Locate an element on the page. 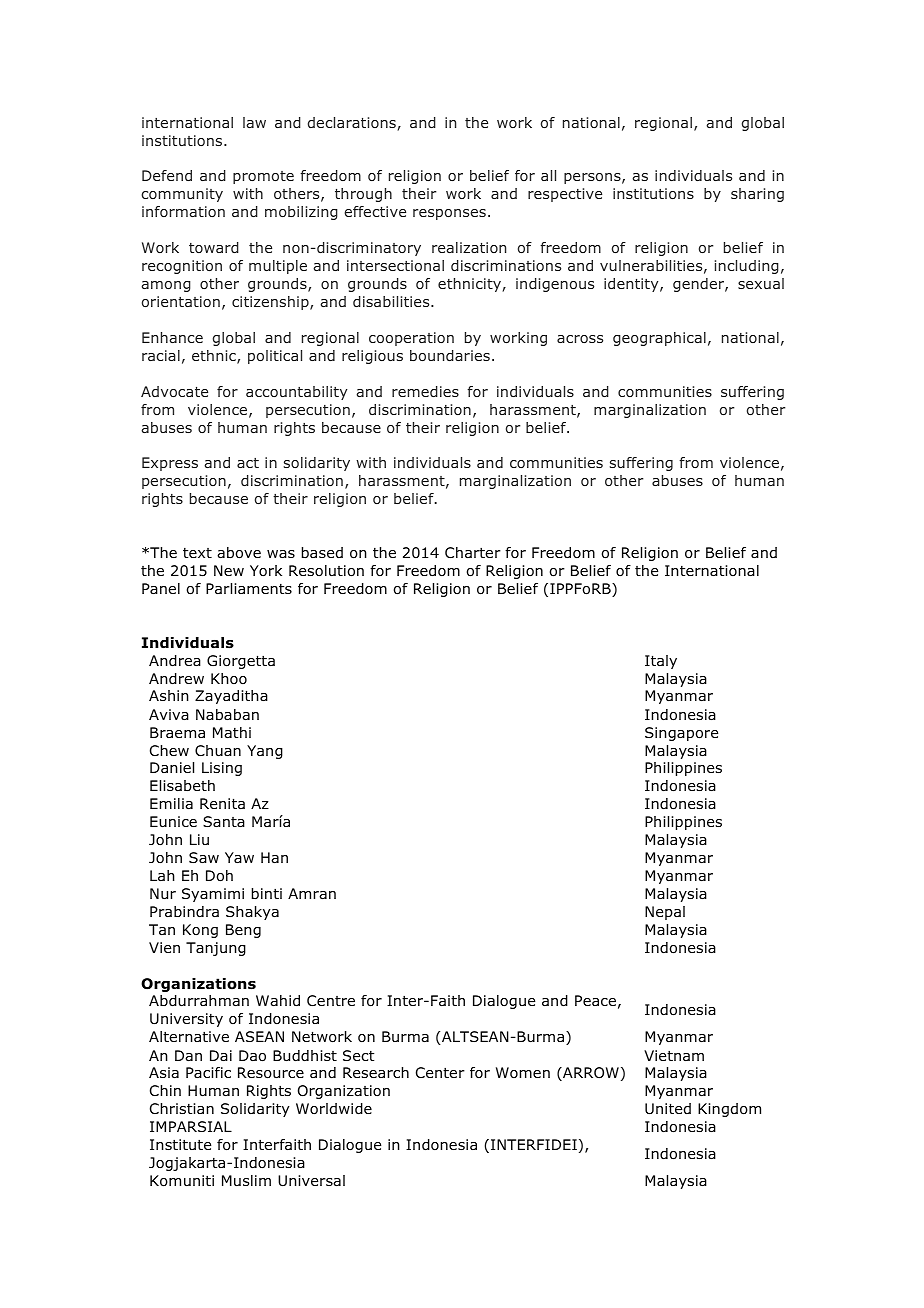 The image size is (924, 1308). geographical is located at coordinates (659, 339).
